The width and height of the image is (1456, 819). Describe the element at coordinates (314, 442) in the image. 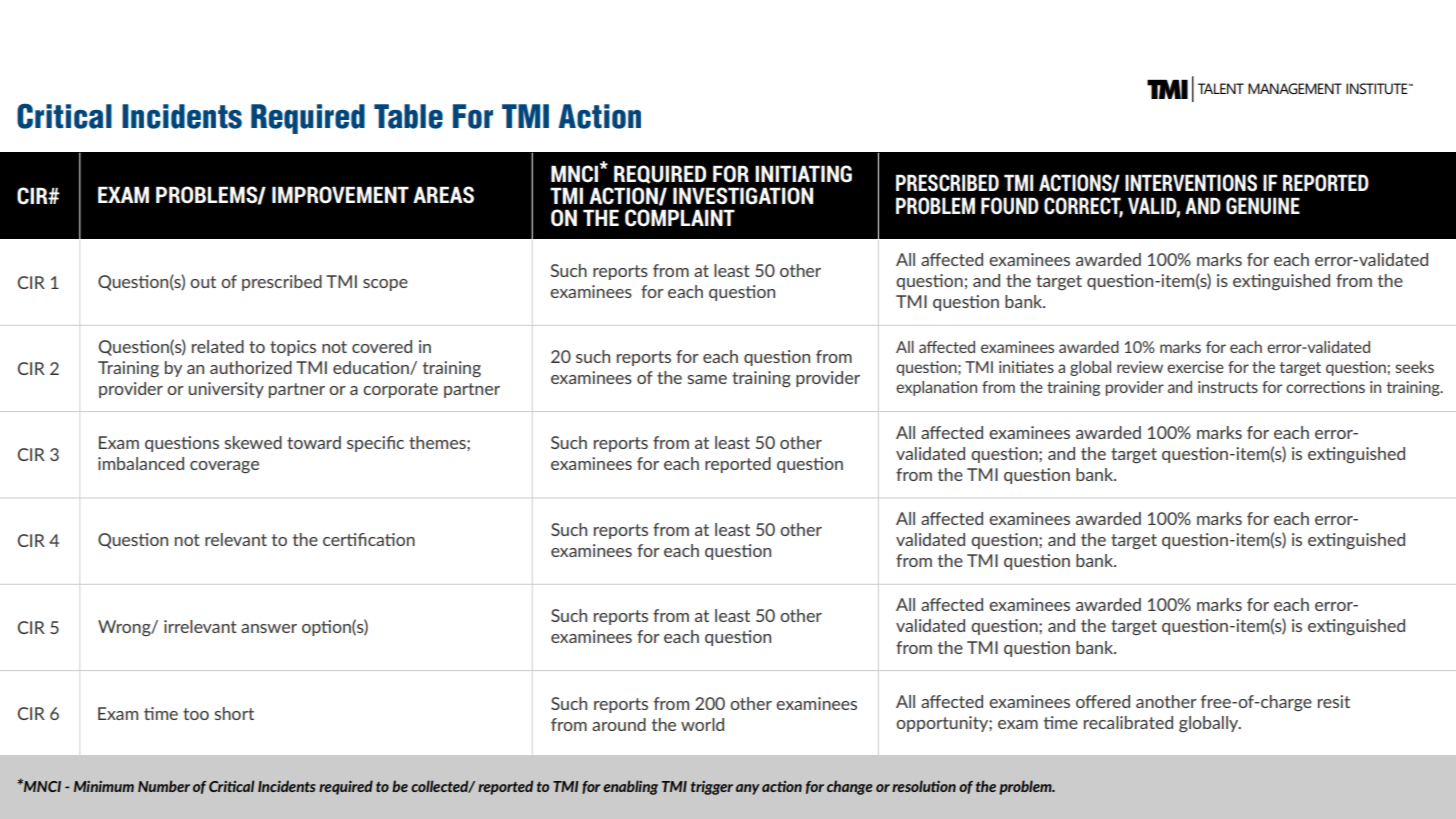

I see `toward` at that location.
